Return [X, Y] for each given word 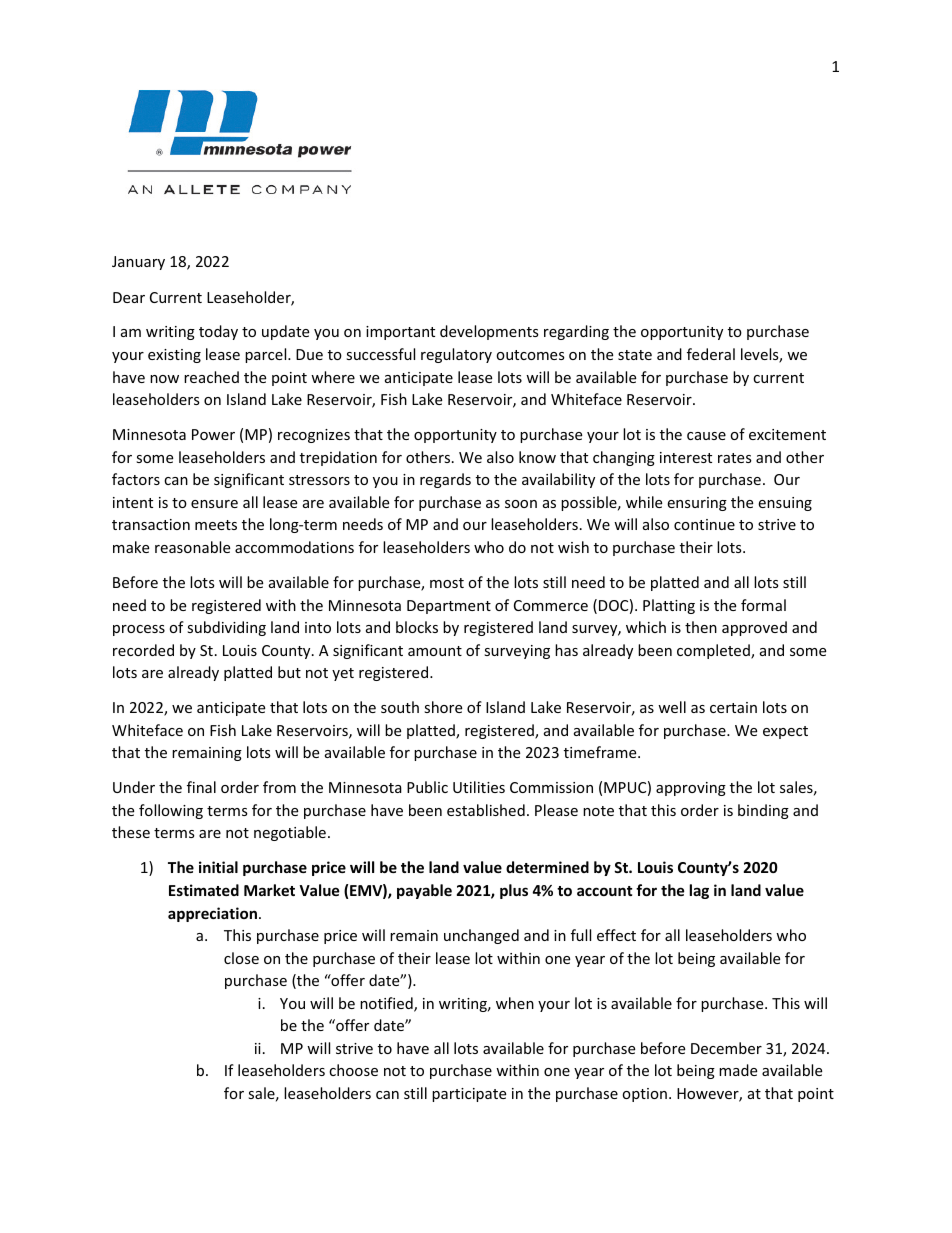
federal [711, 354]
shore [443, 707]
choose [353, 1070]
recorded [143, 650]
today [218, 332]
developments [489, 332]
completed [714, 651]
